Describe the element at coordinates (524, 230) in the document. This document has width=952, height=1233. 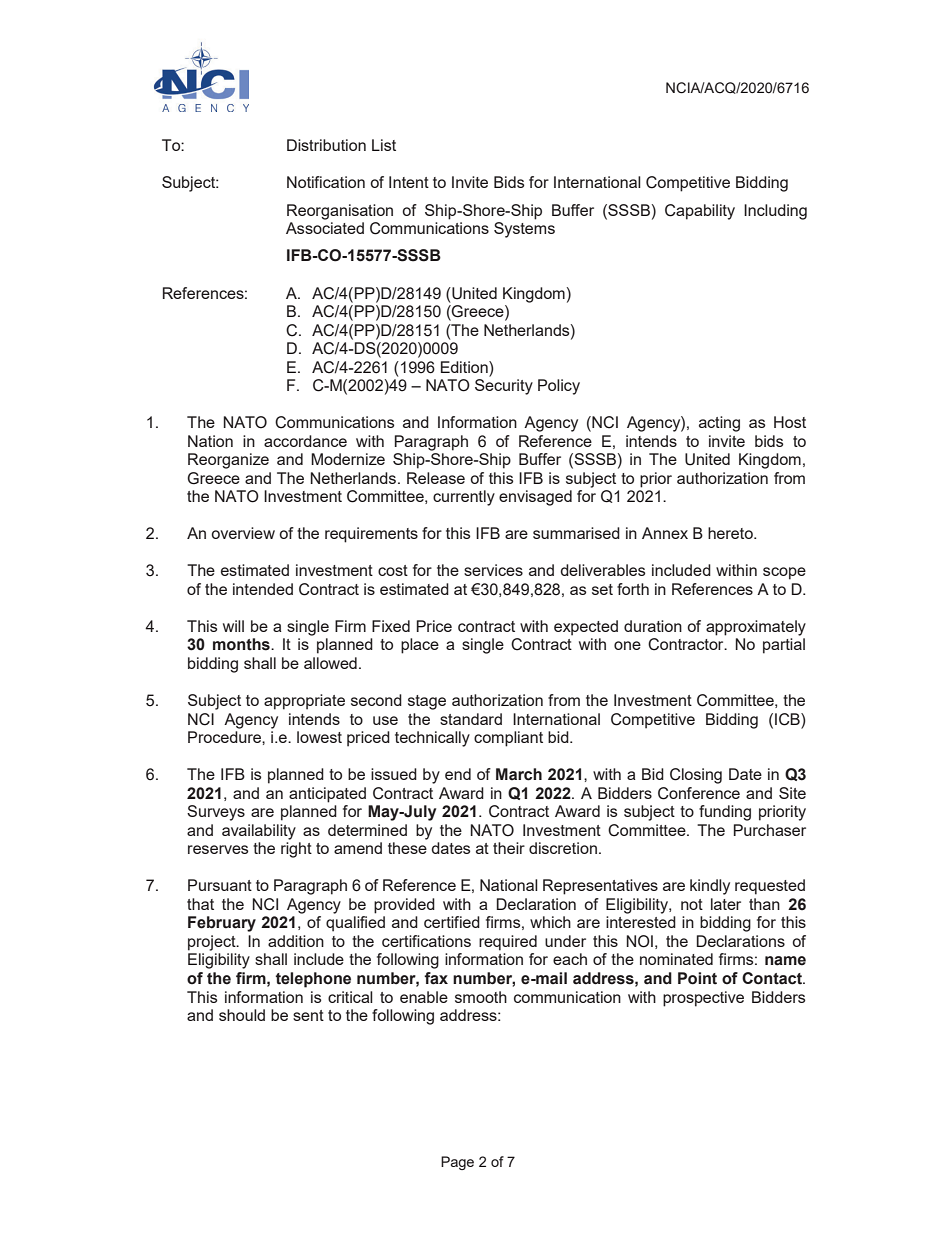
I see `Systems` at that location.
